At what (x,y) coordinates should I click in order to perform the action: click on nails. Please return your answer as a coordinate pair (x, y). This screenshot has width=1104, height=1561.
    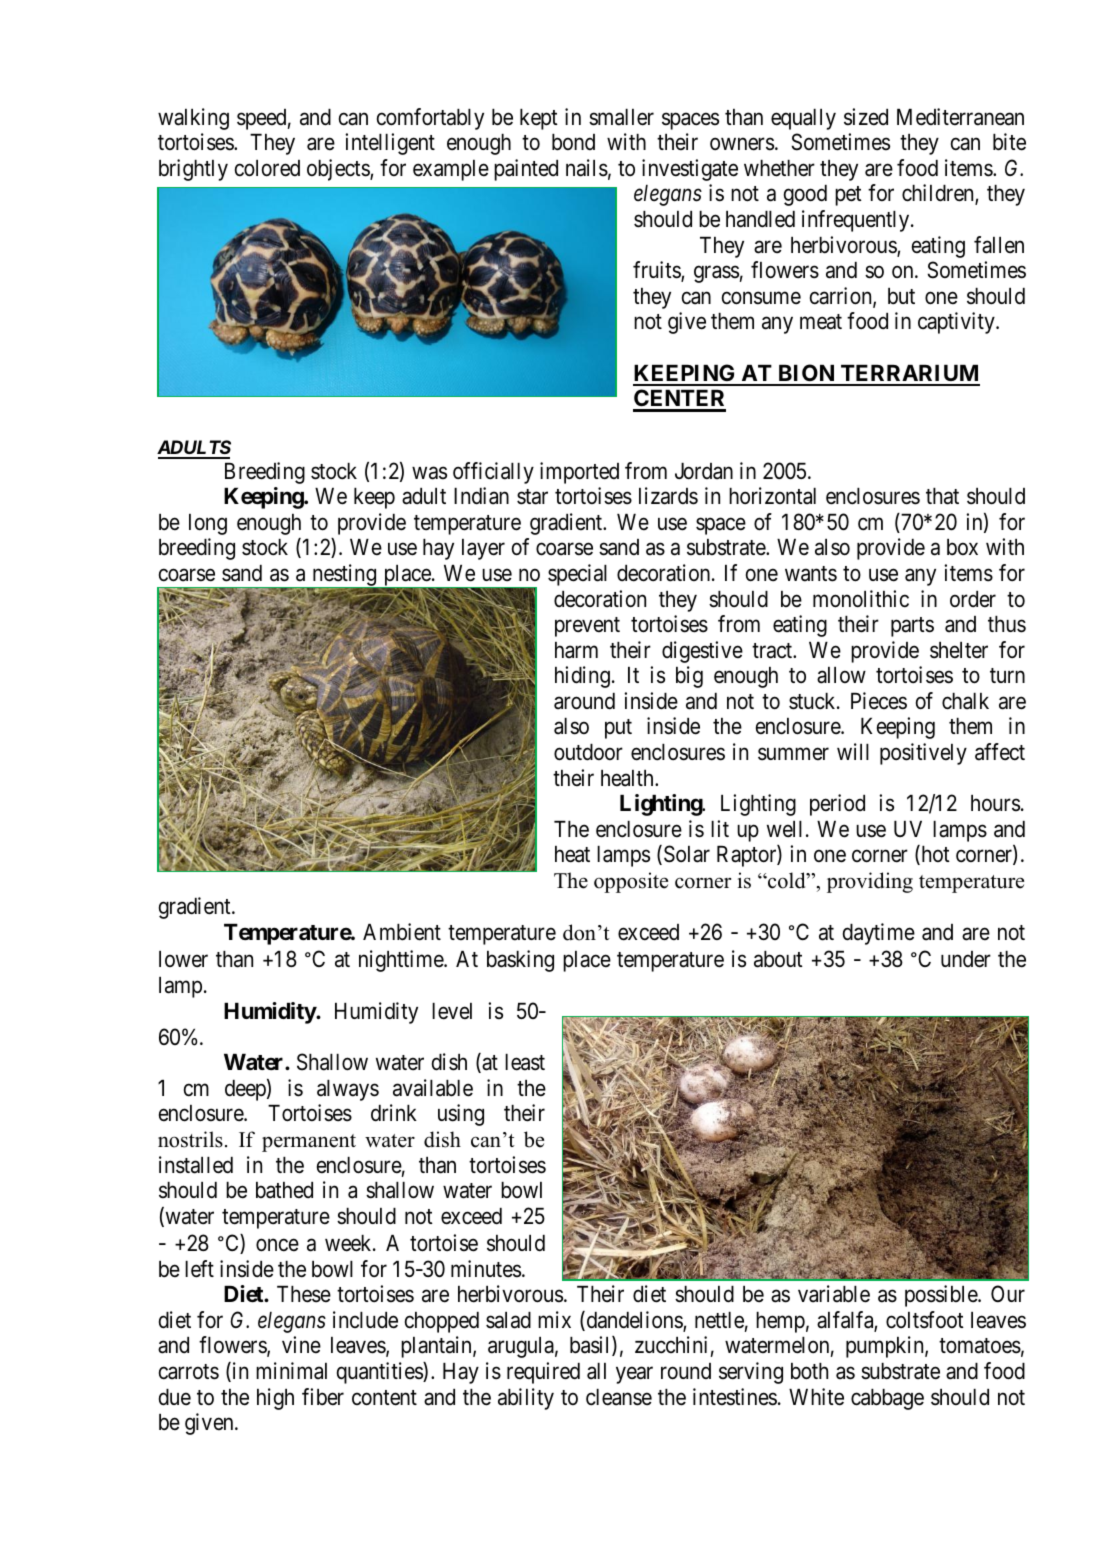
    Looking at the image, I should click on (587, 168).
